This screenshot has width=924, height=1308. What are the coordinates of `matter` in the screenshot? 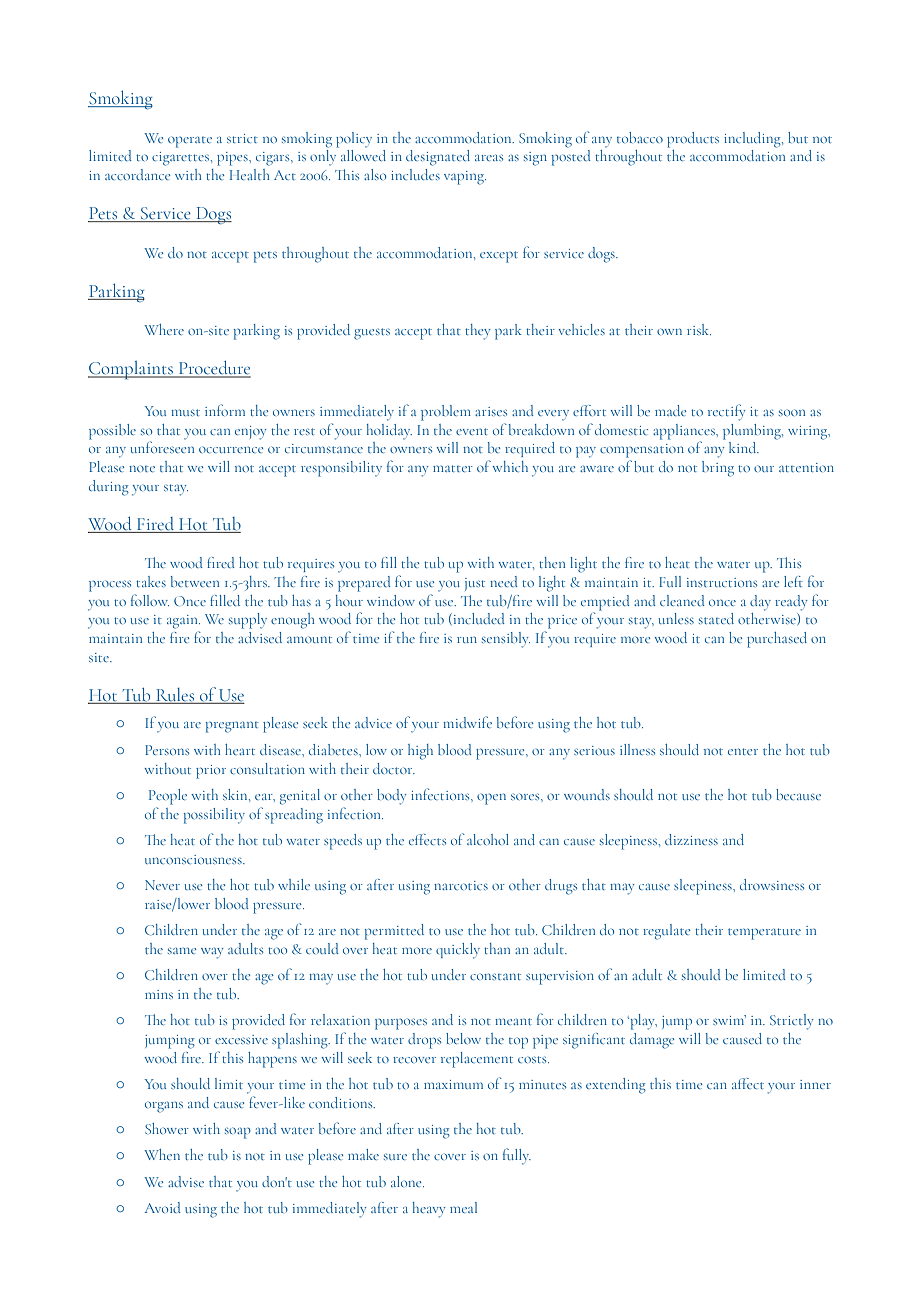 It's located at (453, 468).
